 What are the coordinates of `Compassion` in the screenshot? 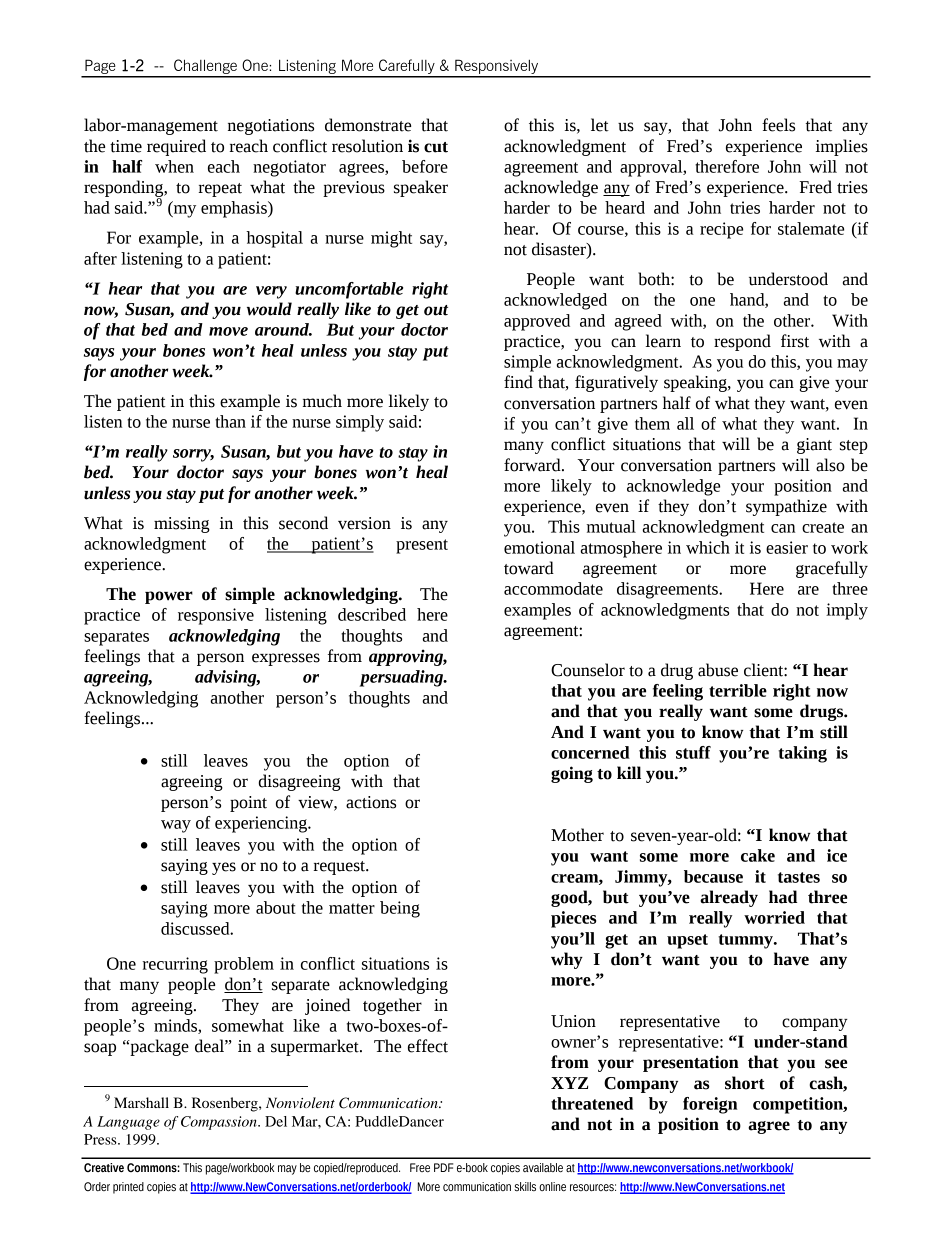 It's located at (220, 1123).
